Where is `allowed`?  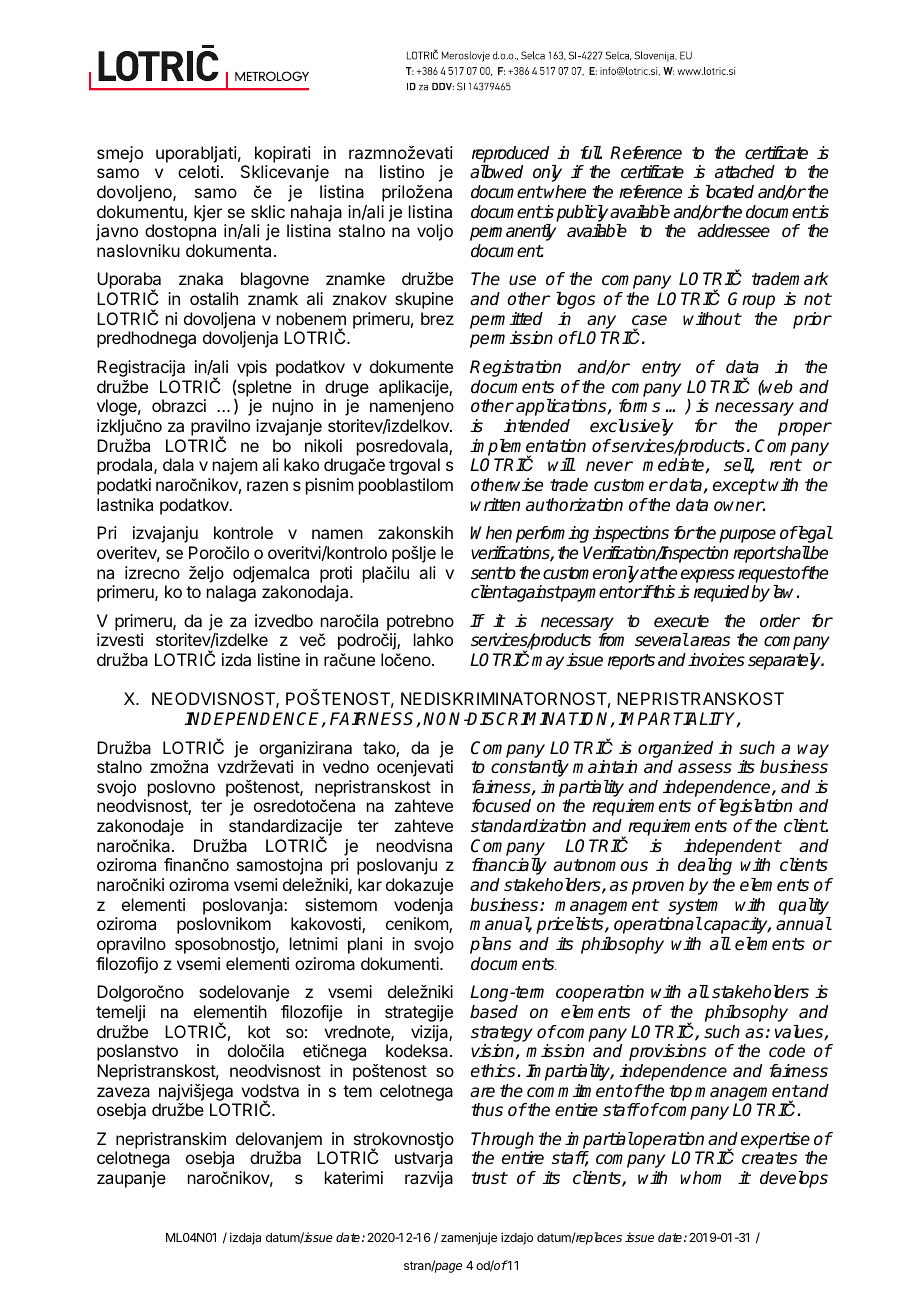 allowed is located at coordinates (496, 172).
